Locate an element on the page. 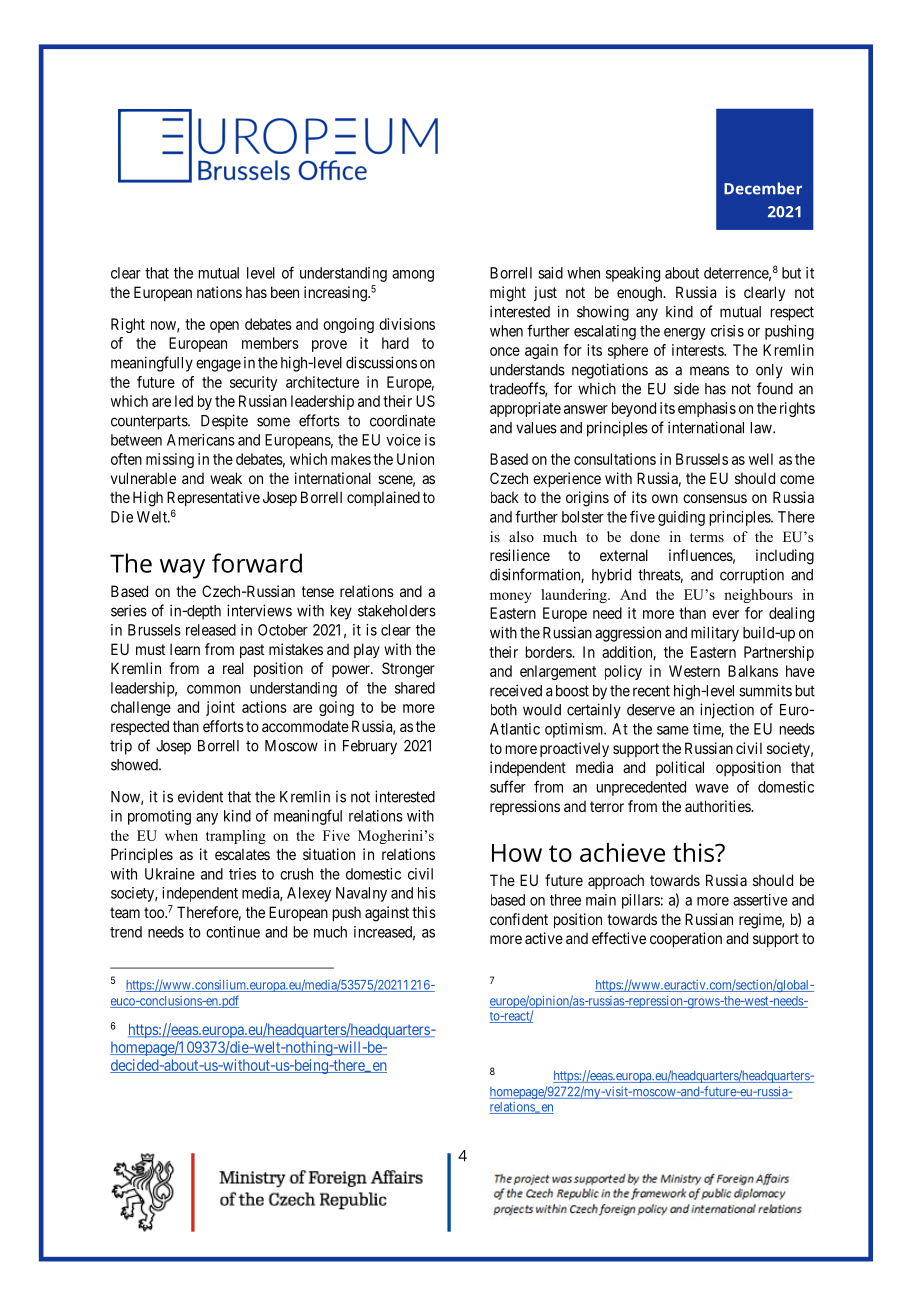  released is located at coordinates (211, 630).
